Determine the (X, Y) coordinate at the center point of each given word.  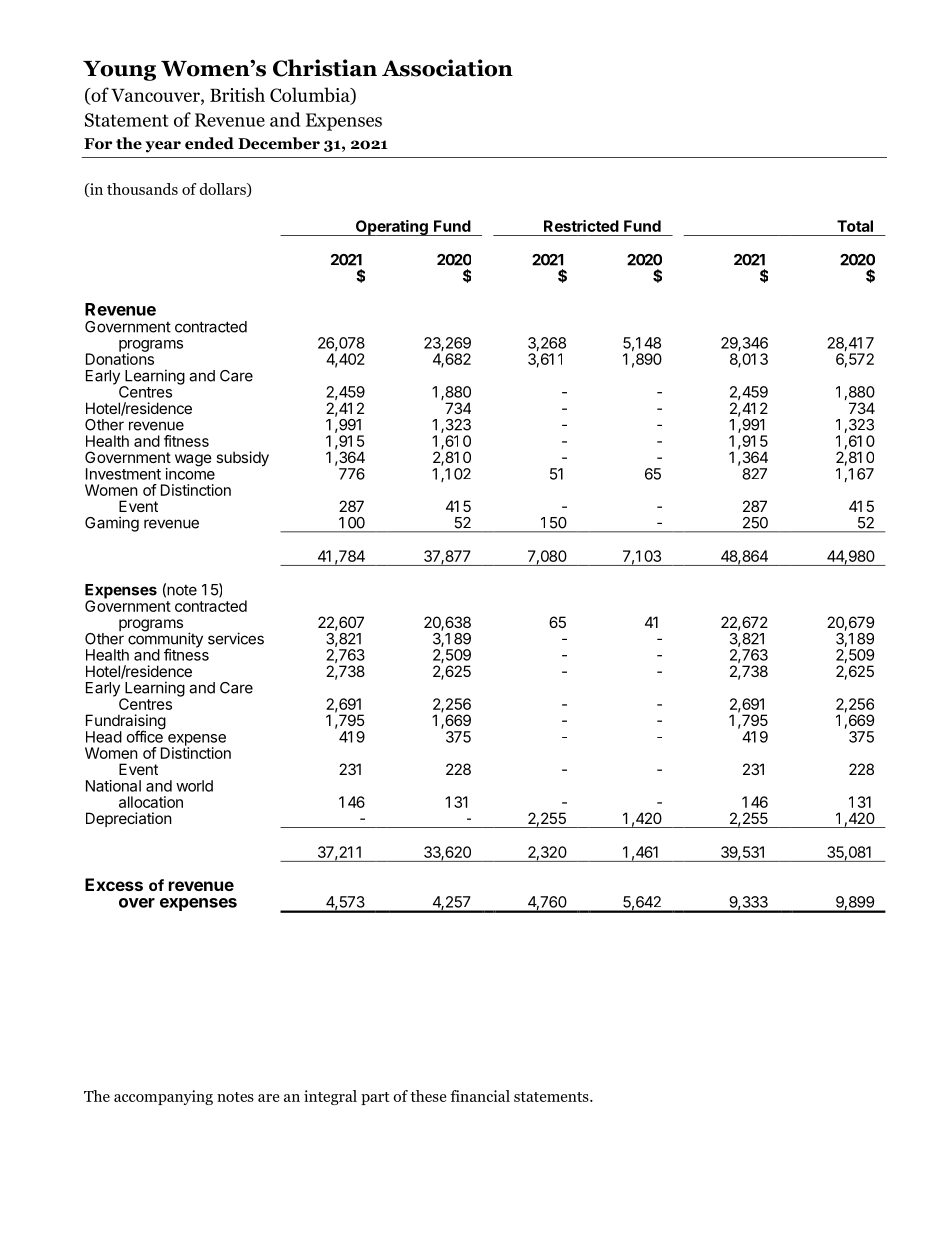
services (236, 638)
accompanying (163, 1097)
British (237, 94)
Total (855, 226)
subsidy (242, 458)
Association (447, 68)
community (165, 640)
